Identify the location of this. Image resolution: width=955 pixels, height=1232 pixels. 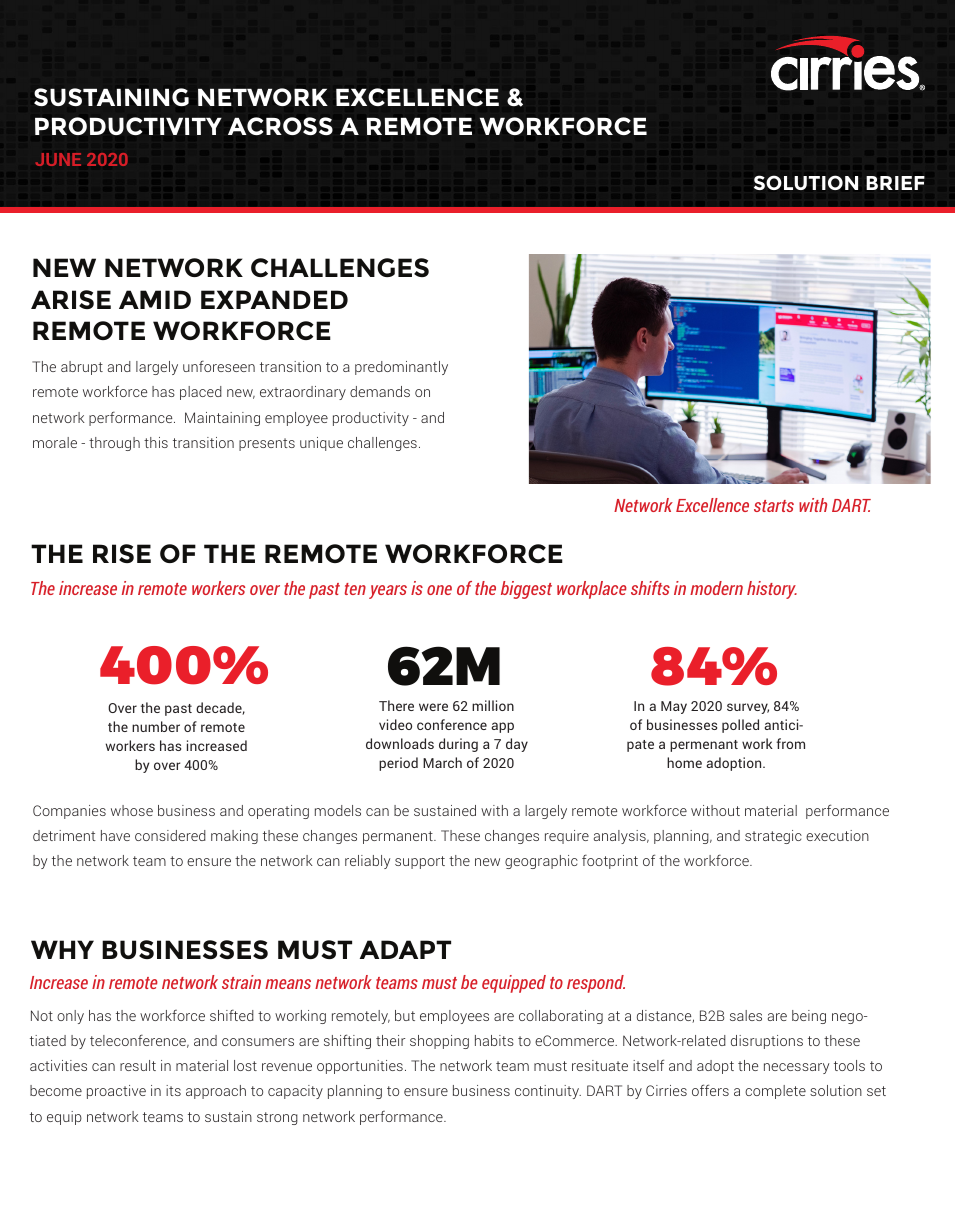
(156, 442).
